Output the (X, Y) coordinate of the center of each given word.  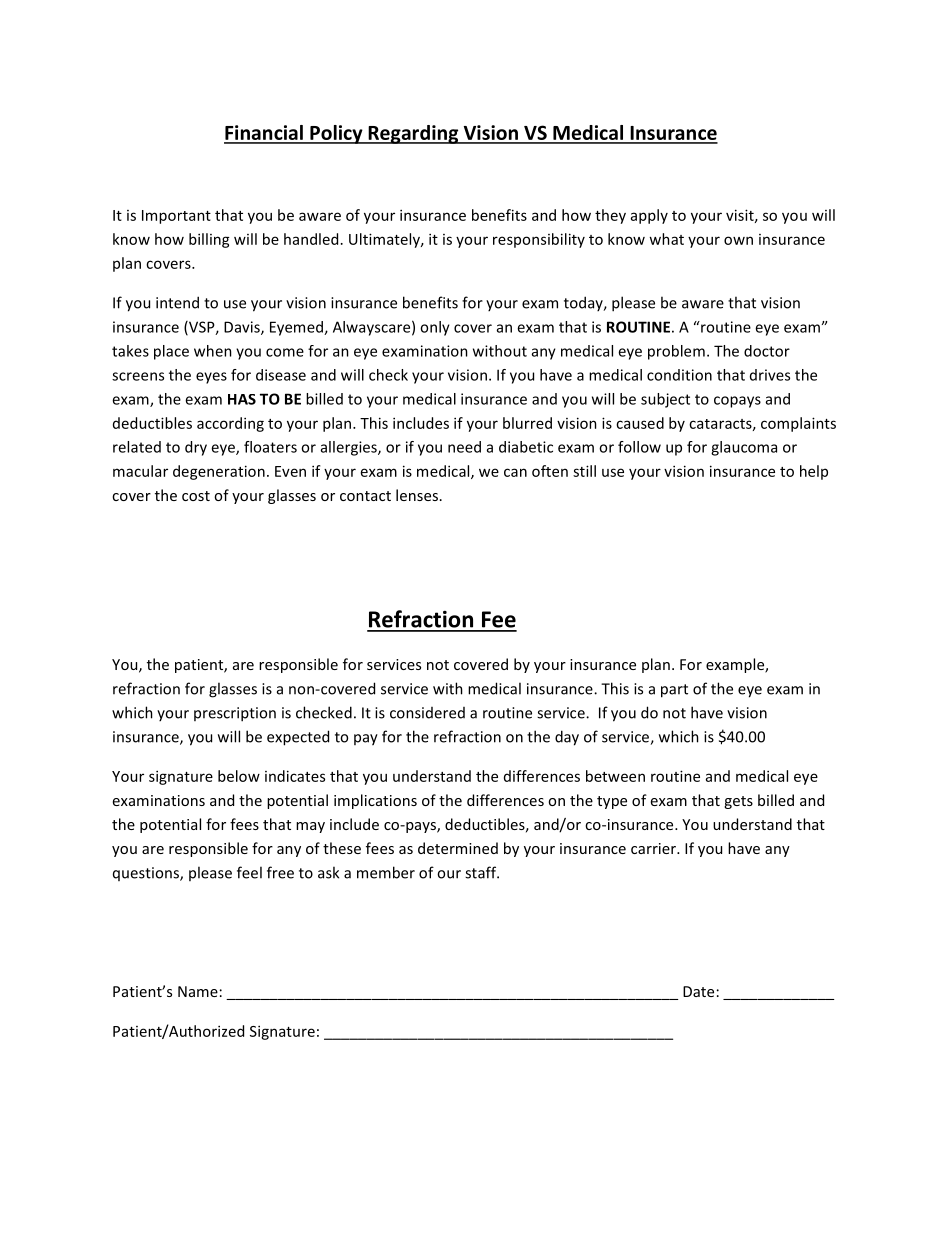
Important (176, 217)
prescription (235, 714)
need (464, 447)
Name (198, 991)
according (230, 424)
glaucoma (744, 448)
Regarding (413, 134)
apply (649, 216)
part (674, 691)
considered (427, 713)
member (386, 872)
